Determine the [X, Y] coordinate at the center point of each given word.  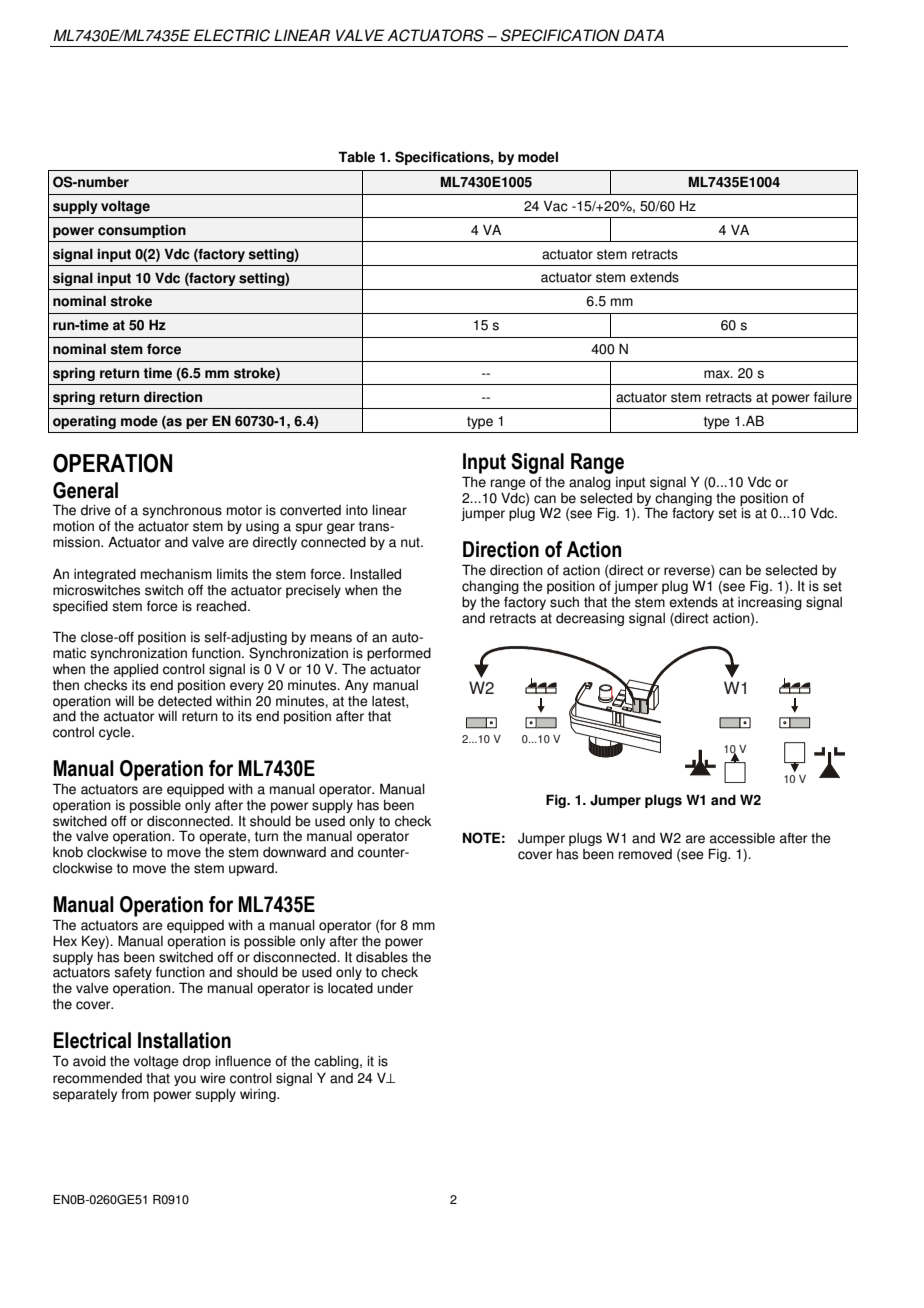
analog [590, 483]
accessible [742, 838]
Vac [556, 206]
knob [68, 852]
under [395, 988]
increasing [770, 603]
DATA [644, 35]
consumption [142, 231]
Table [356, 157]
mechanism [176, 574]
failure [833, 397]
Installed [375, 574]
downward [294, 852]
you [185, 1080]
